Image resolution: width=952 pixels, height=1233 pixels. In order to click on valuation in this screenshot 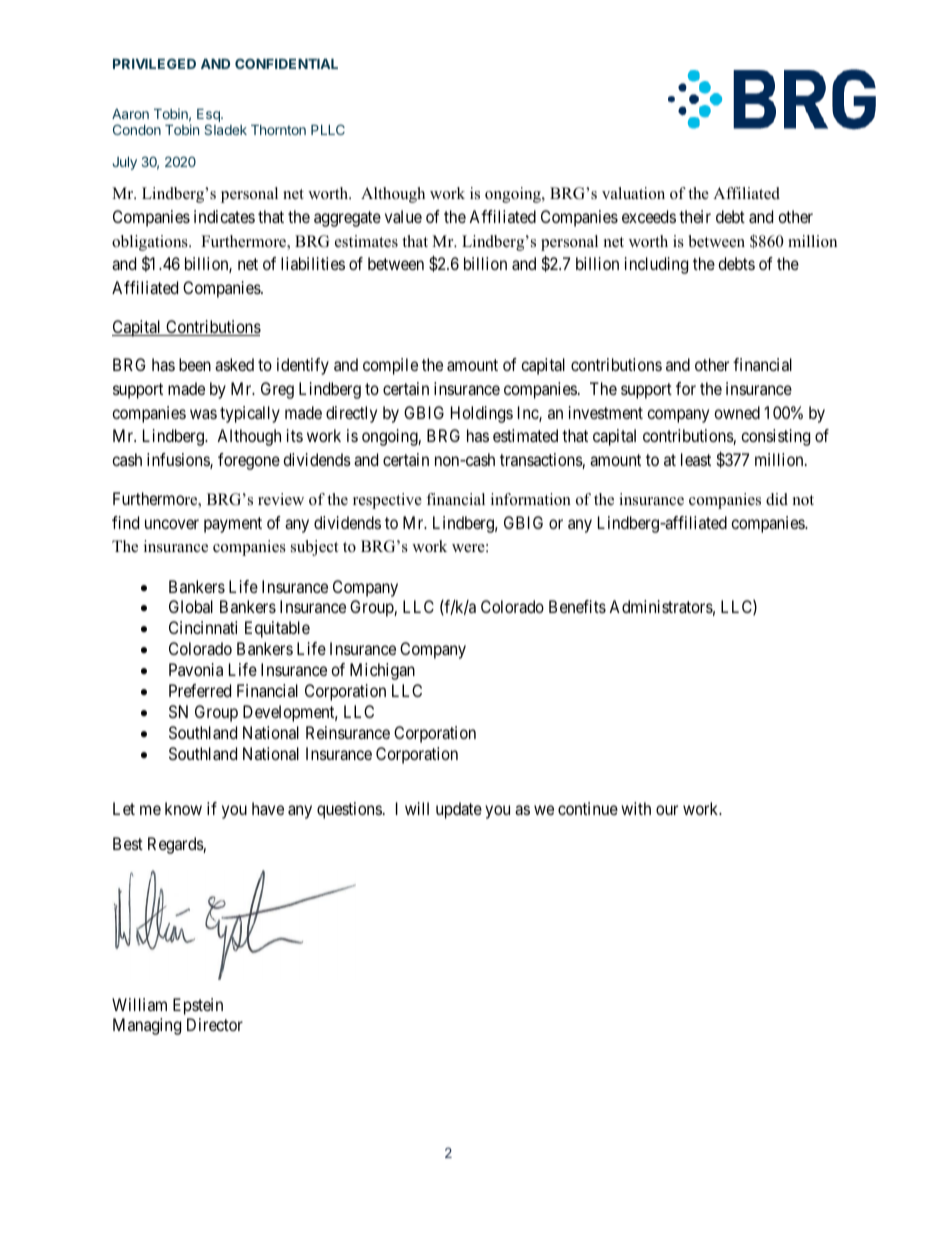, I will do `click(633, 193)`.
